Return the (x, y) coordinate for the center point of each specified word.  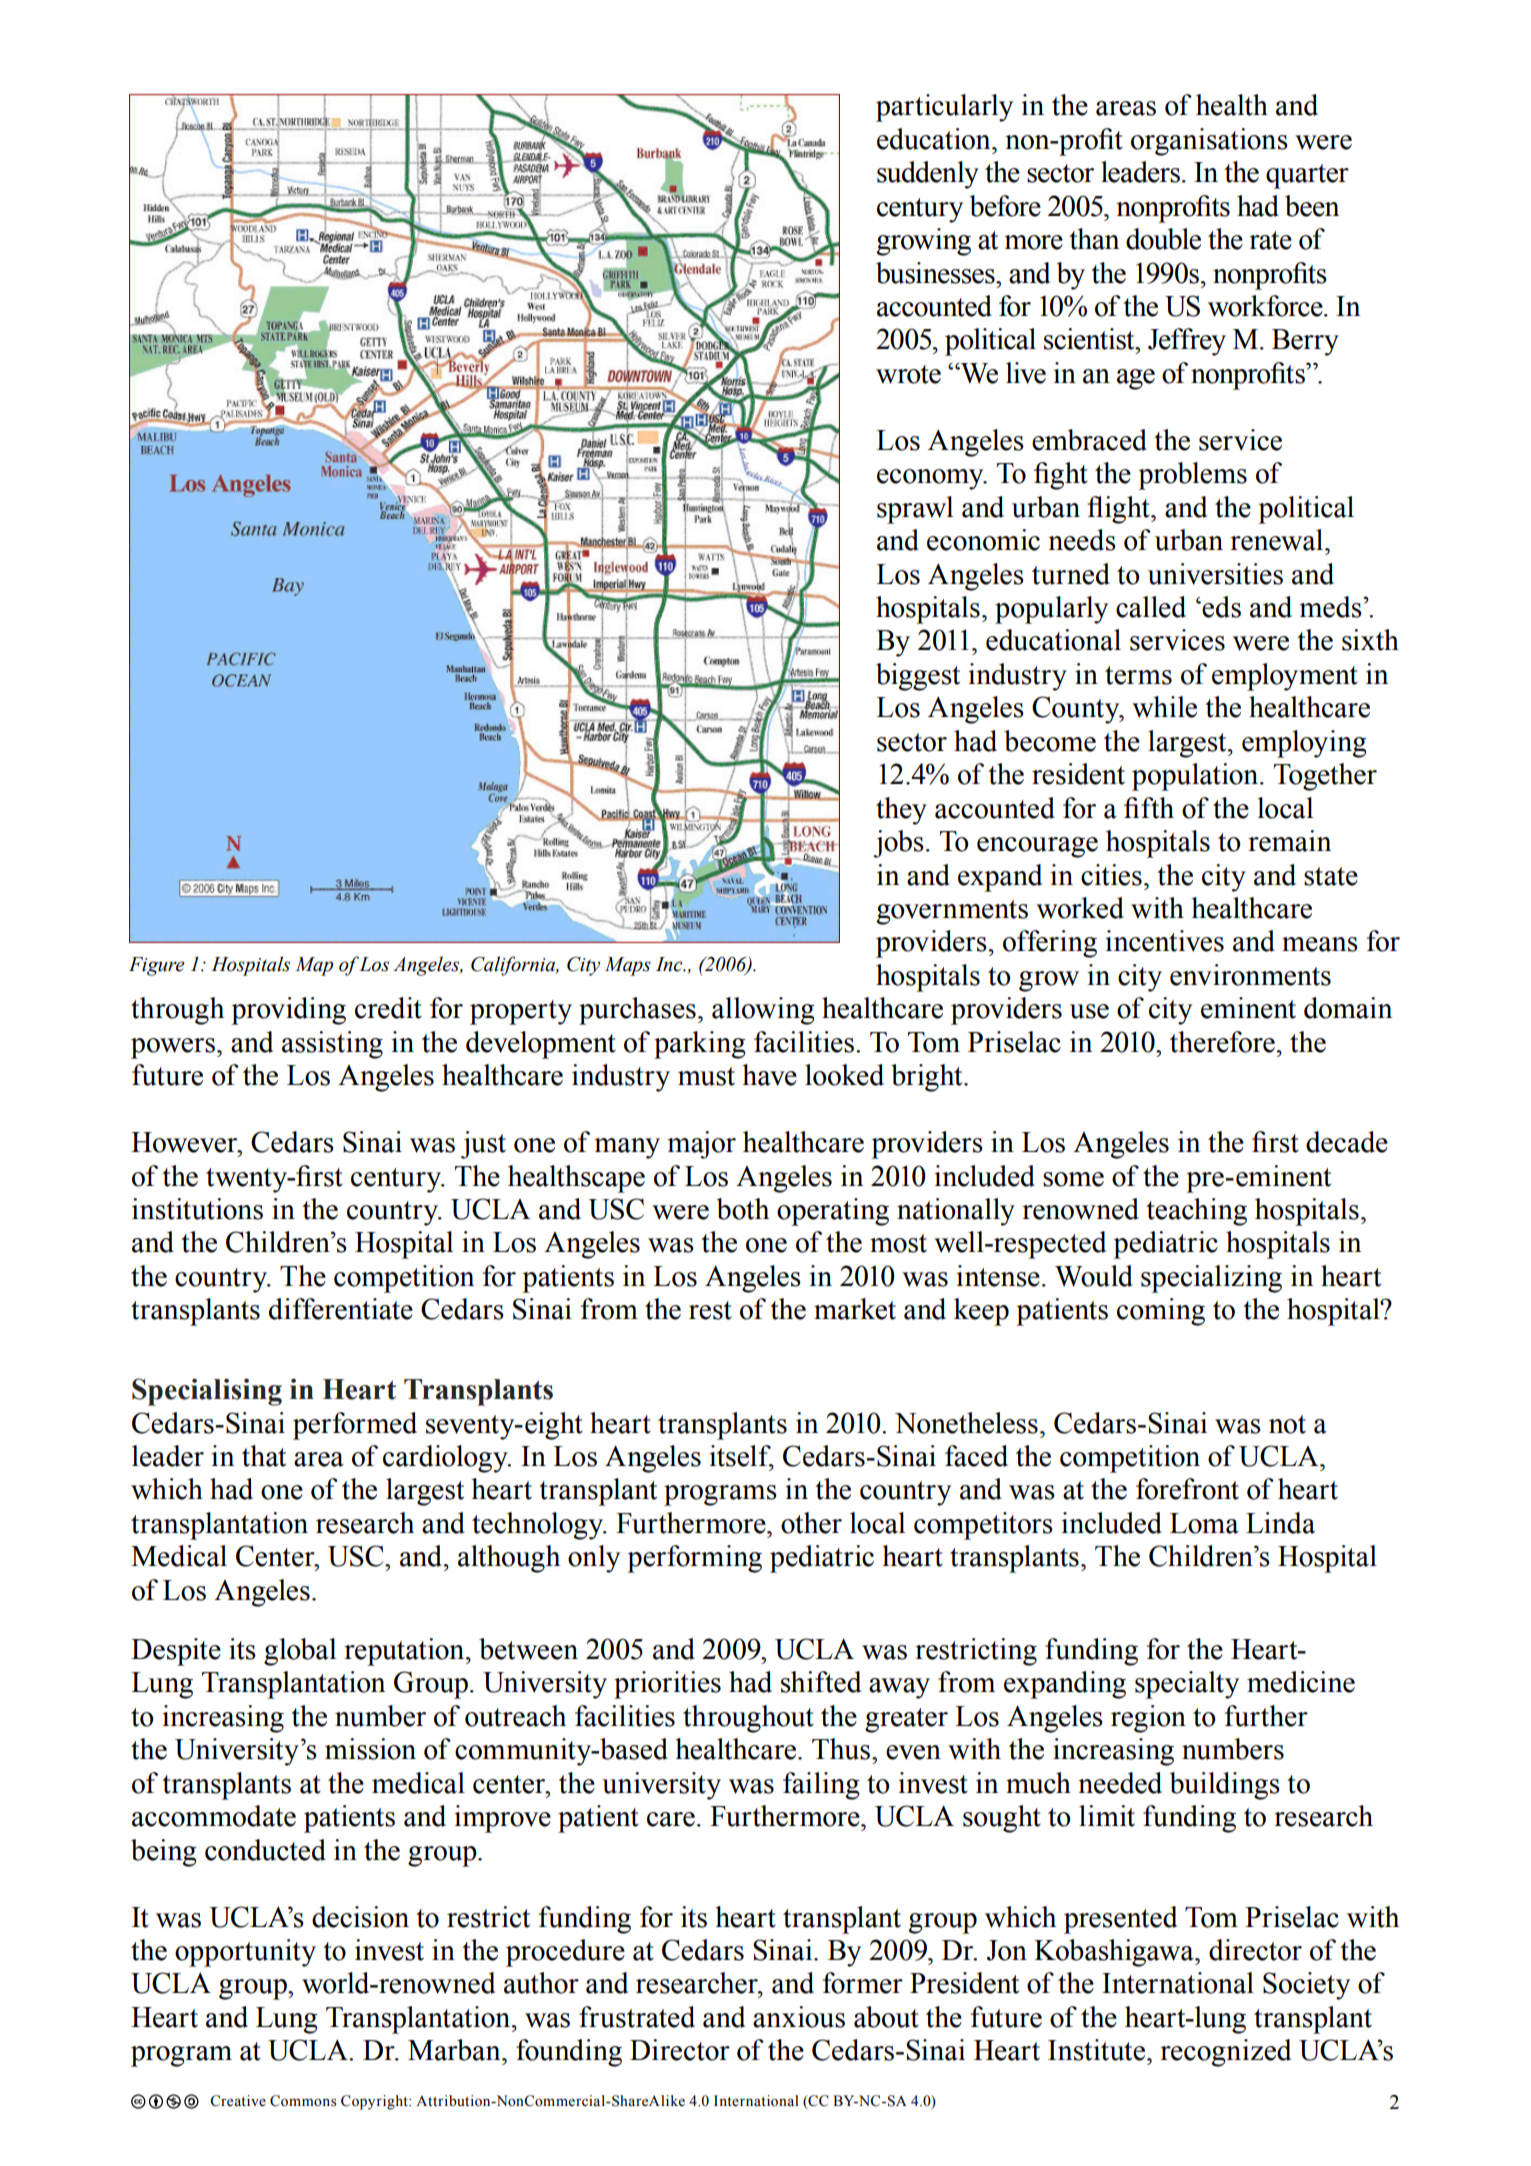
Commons (303, 2101)
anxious (799, 2017)
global (300, 1652)
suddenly (928, 175)
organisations (1209, 142)
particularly (944, 108)
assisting (332, 1045)
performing (694, 1559)
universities (1215, 574)
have (769, 1075)
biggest (918, 677)
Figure (157, 966)
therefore (1222, 1042)
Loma (1204, 1523)
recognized (1225, 2053)
